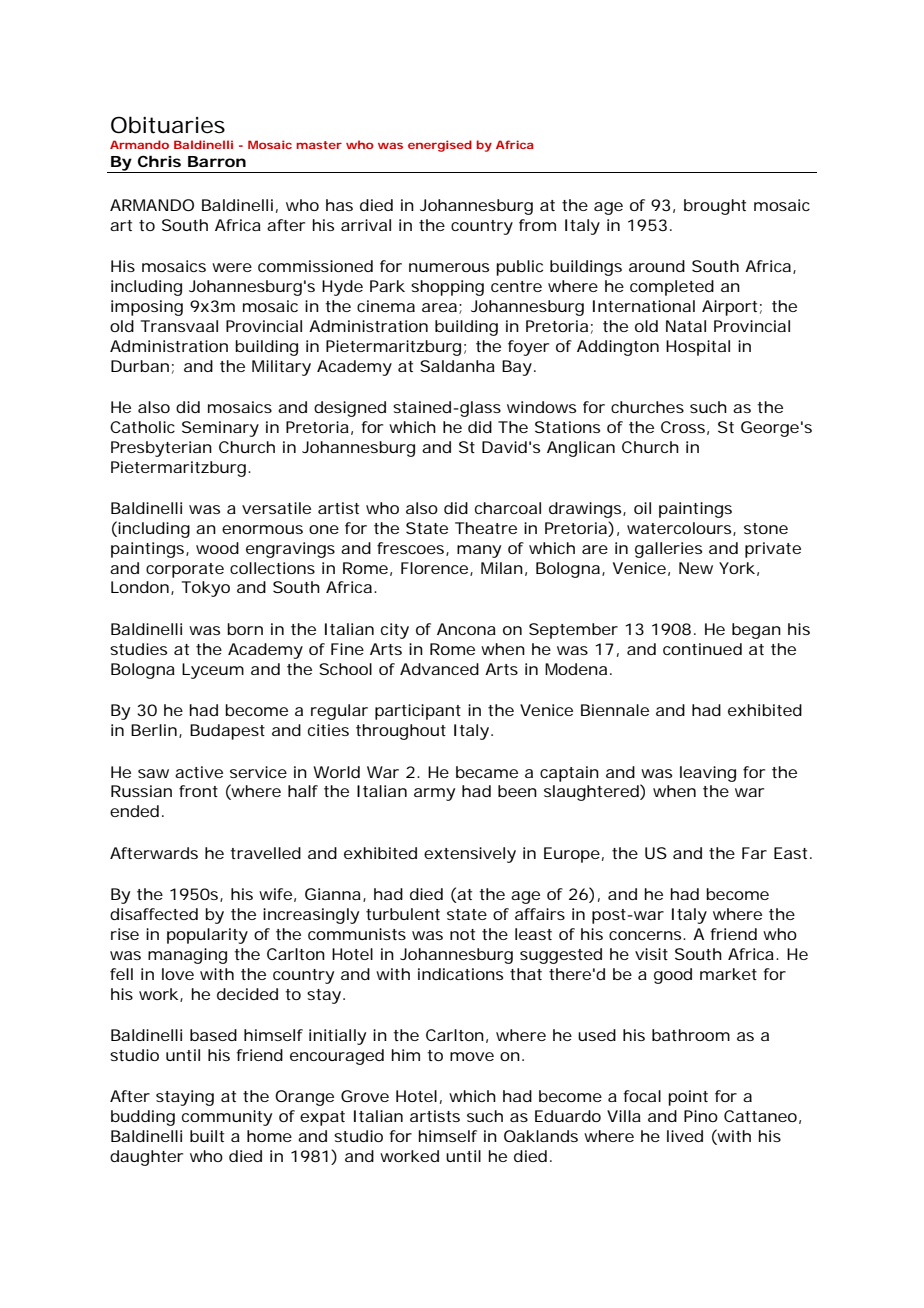 The height and width of the document is (1308, 924). What do you see at coordinates (466, 629) in the document?
I see `Ancona` at bounding box center [466, 629].
